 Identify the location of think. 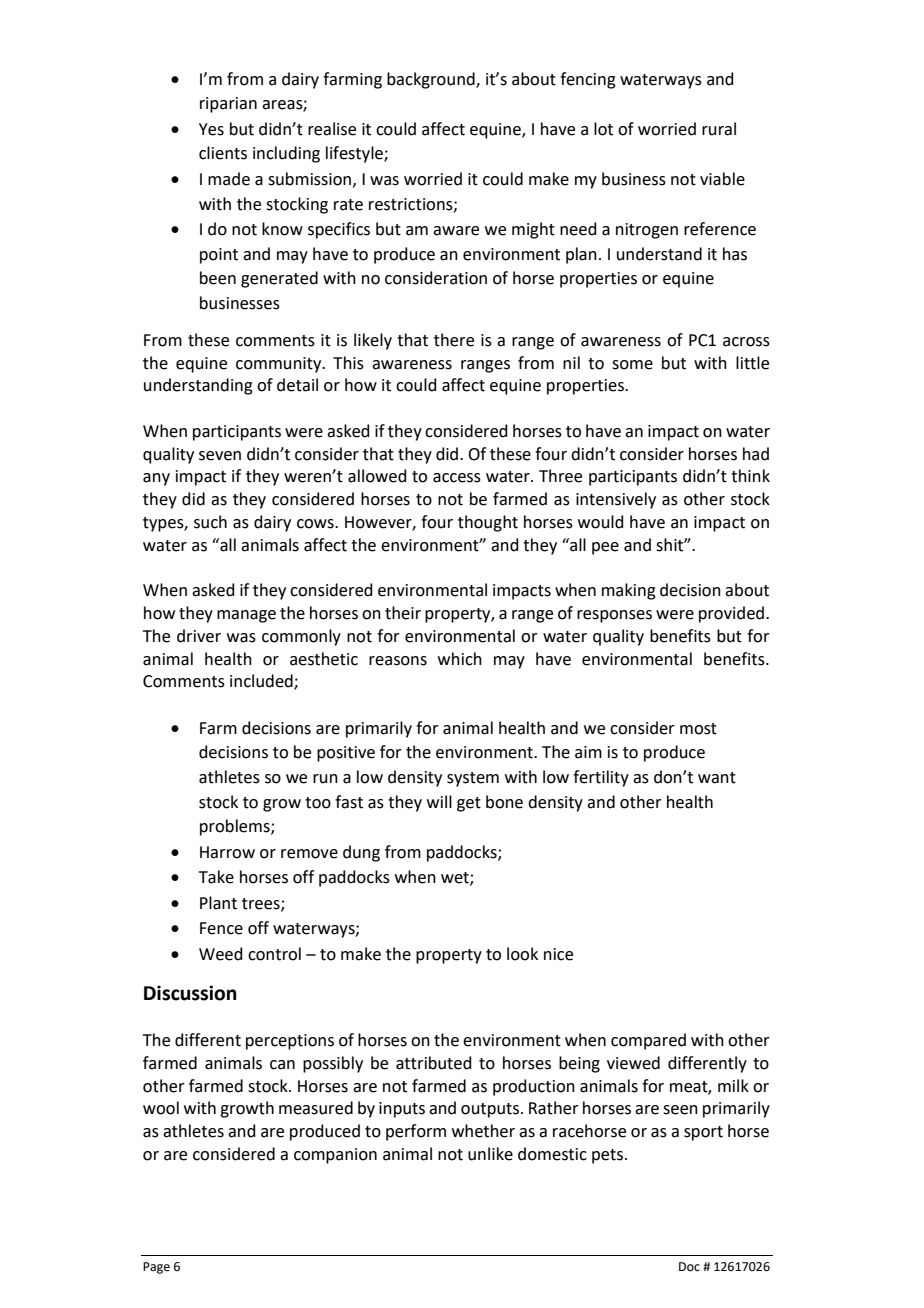
(750, 476).
